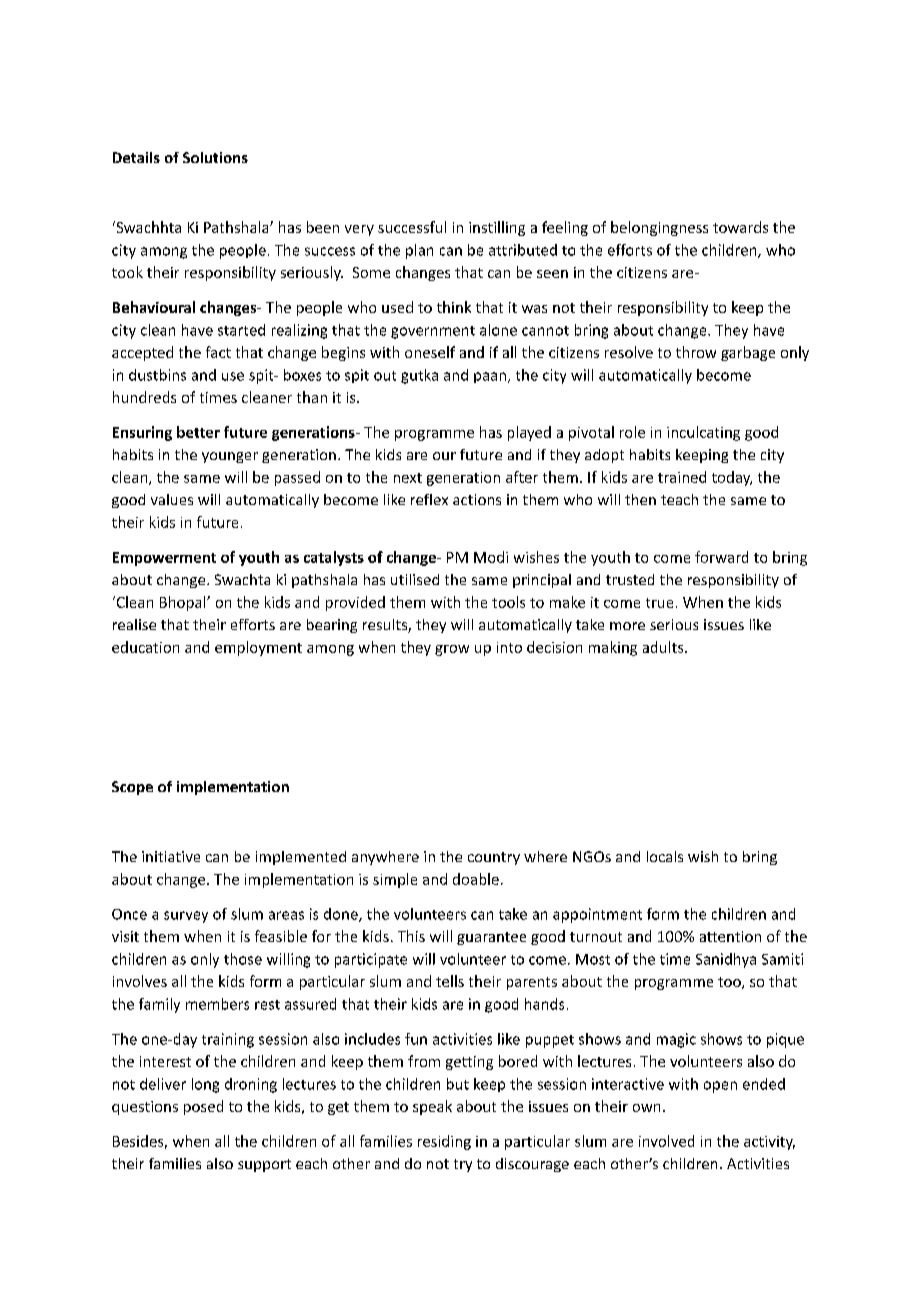 Image resolution: width=924 pixels, height=1307 pixels. I want to click on inculcating, so click(703, 433).
